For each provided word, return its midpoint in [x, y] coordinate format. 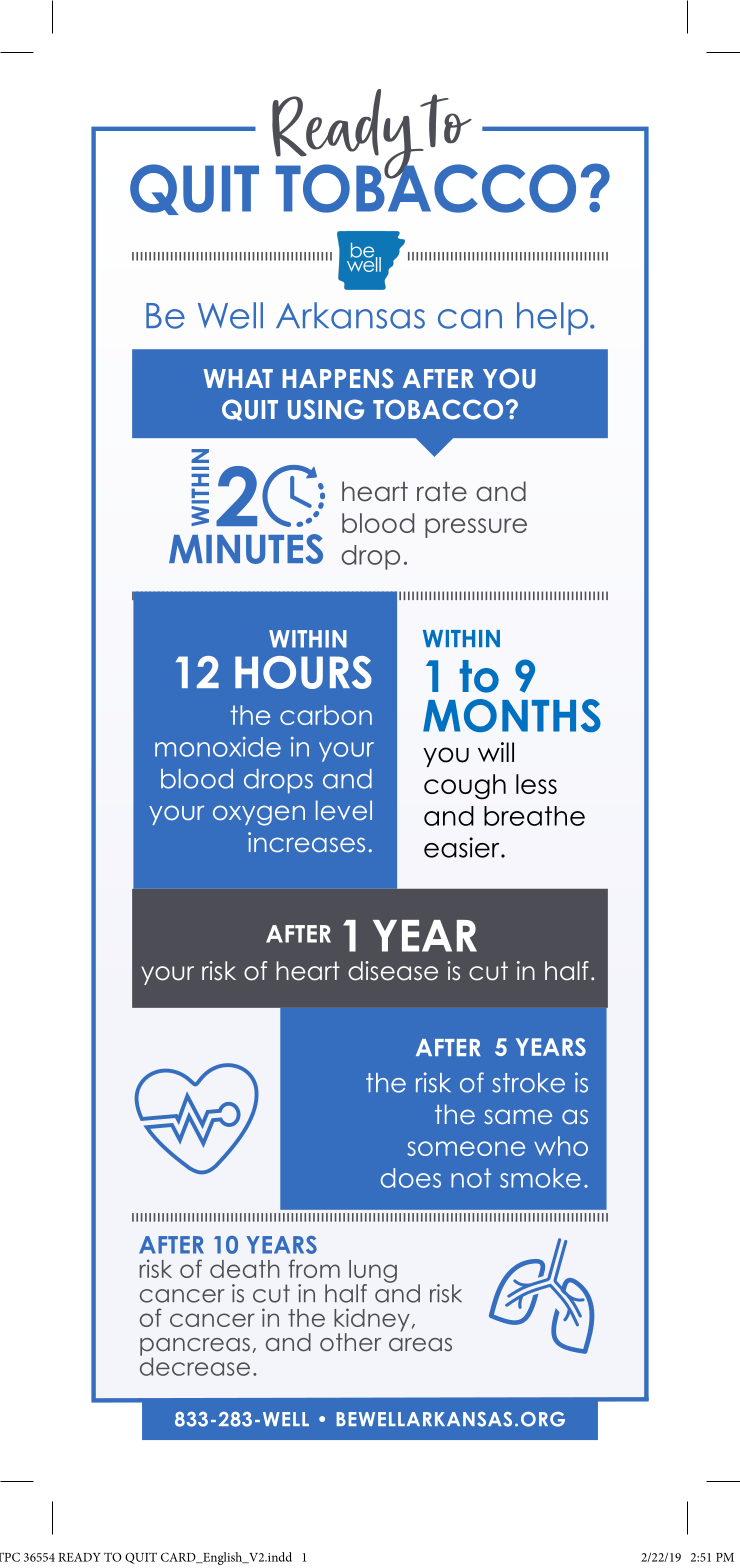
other [350, 1342]
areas [420, 1345]
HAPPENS [338, 378]
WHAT [238, 378]
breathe [534, 816]
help [552, 318]
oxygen [259, 815]
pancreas [195, 1348]
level [344, 810]
